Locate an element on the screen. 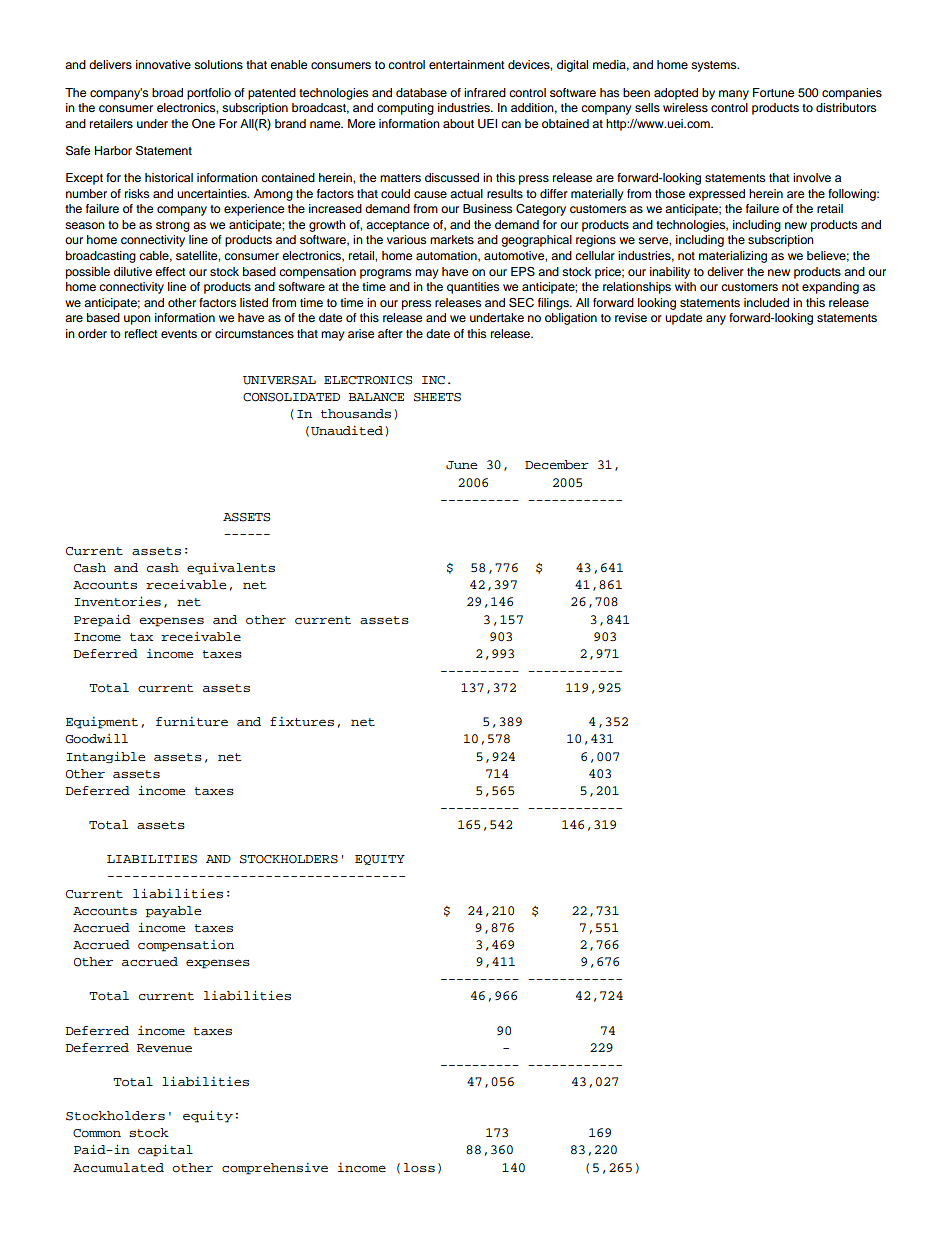  December is located at coordinates (557, 465).
